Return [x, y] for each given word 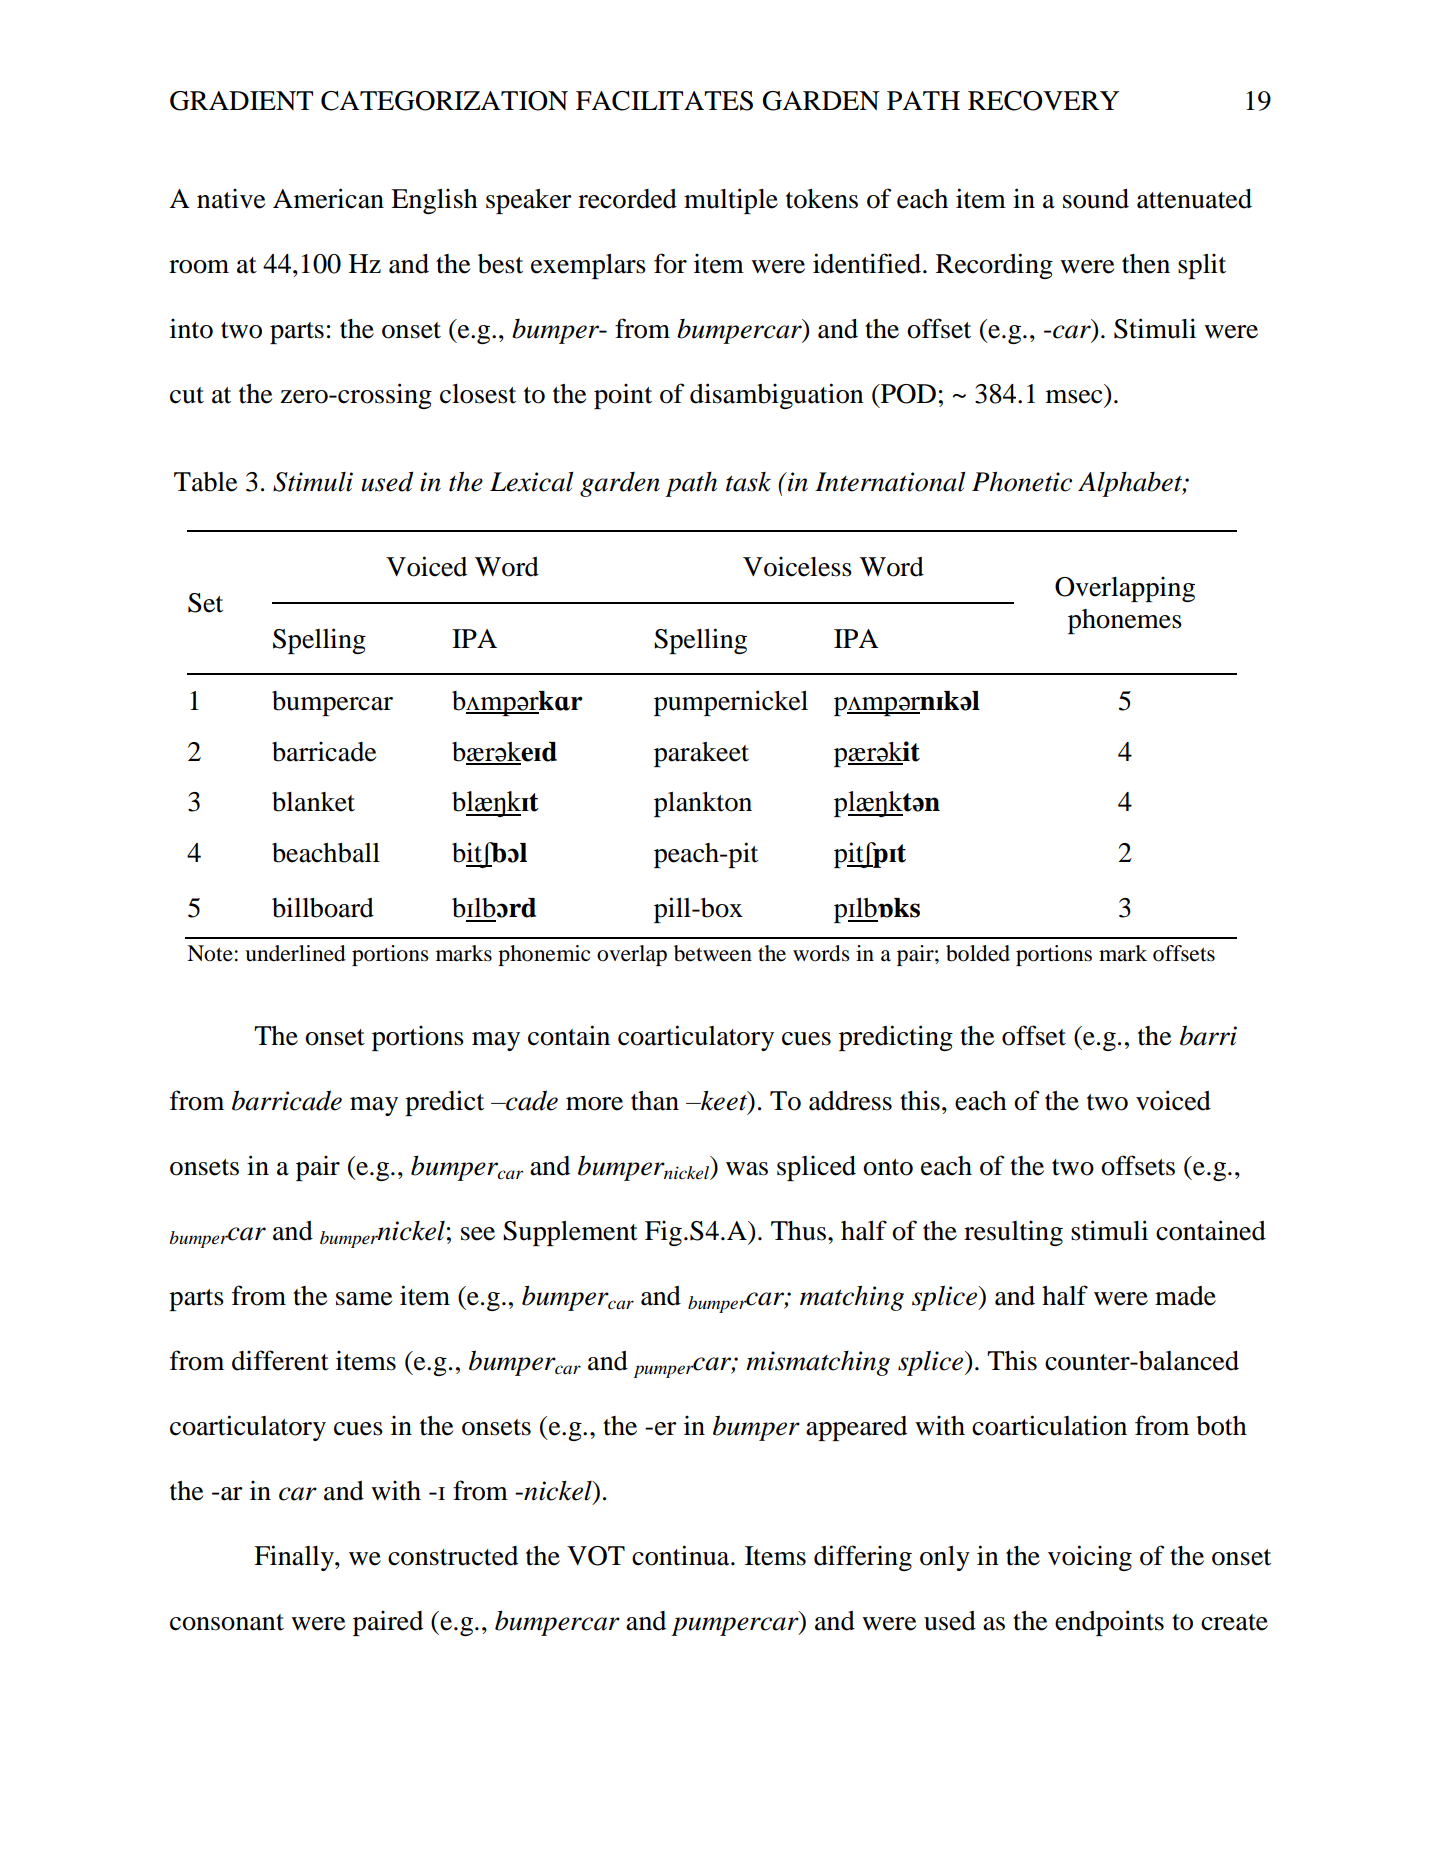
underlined [295, 953]
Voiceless [797, 567]
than [655, 1101]
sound [1096, 199]
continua [682, 1555]
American [328, 198]
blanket [313, 802]
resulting [1013, 1233]
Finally [295, 1558]
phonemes [1125, 621]
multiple [731, 201]
